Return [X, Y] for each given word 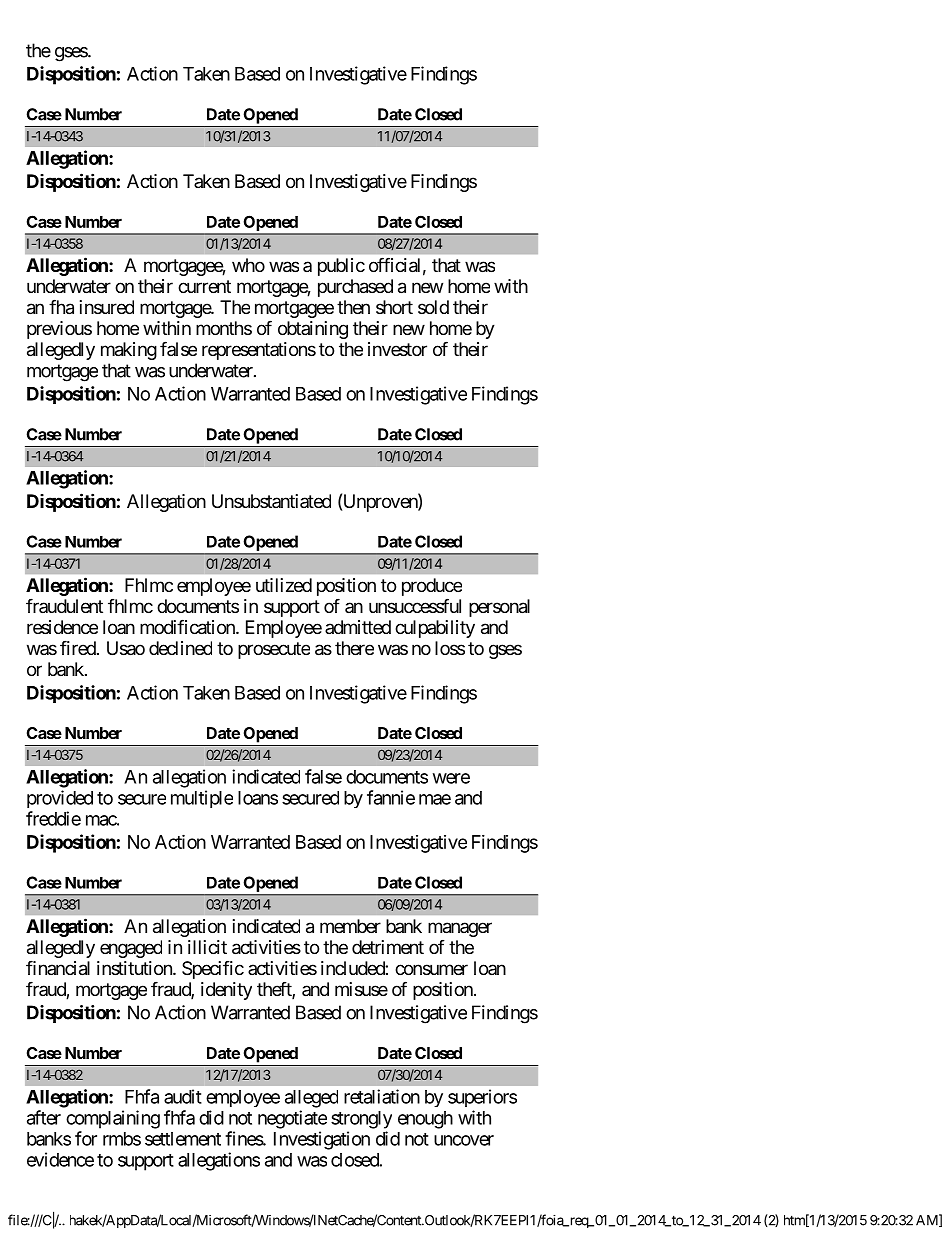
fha [61, 307]
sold [433, 307]
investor [397, 349]
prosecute [274, 650]
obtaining [313, 330]
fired [78, 647]
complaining [113, 1119]
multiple [202, 799]
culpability [435, 629]
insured [107, 307]
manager [460, 929]
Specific [213, 970]
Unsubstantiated [271, 501]
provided [60, 799]
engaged [131, 949]
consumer [431, 969]
